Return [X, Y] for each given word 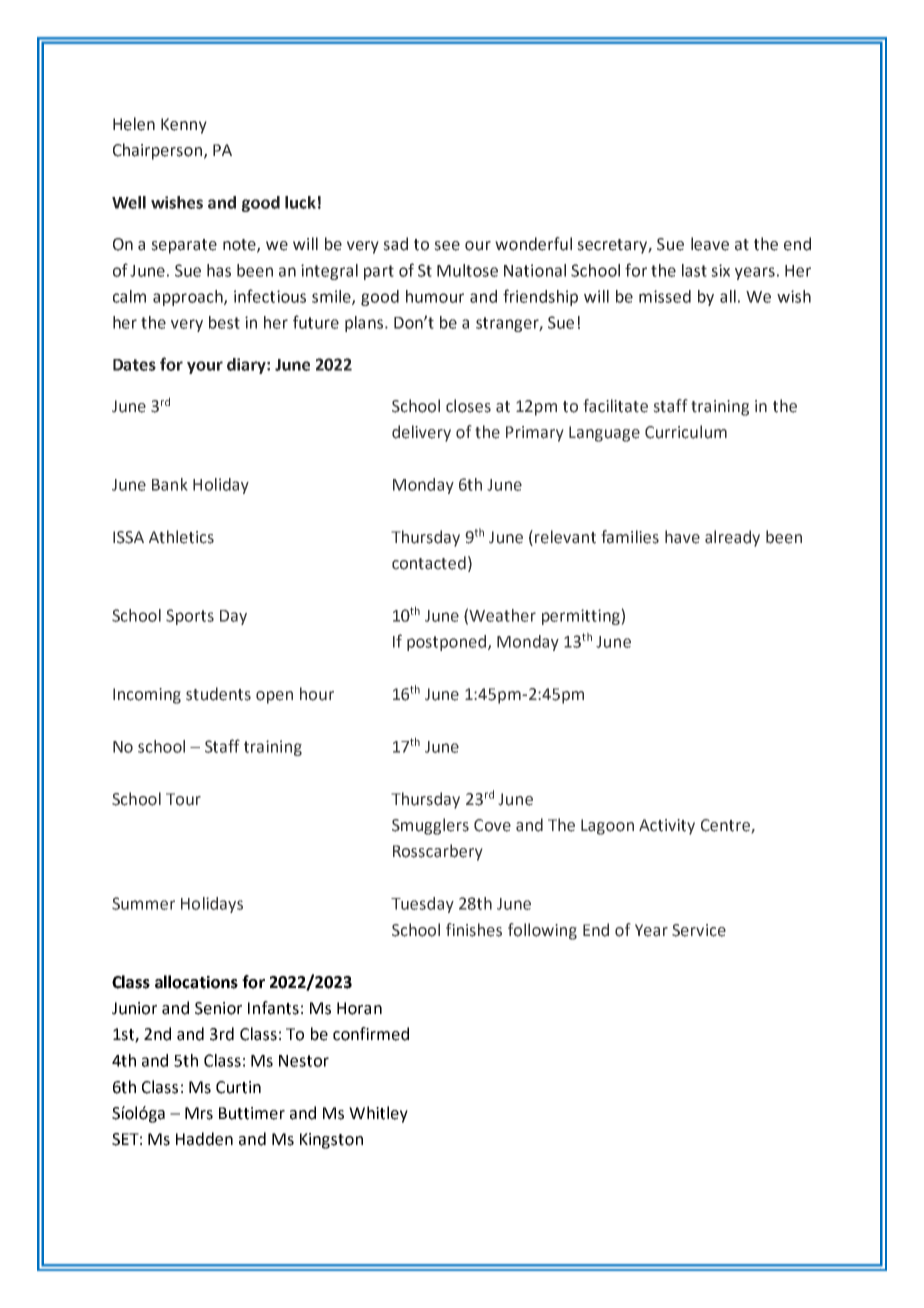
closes [468, 406]
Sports [190, 617]
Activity [667, 827]
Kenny [184, 126]
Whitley [378, 1114]
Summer [143, 903]
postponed [446, 643]
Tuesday [422, 905]
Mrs [199, 1113]
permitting [582, 617]
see [447, 246]
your [205, 367]
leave [710, 244]
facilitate [615, 406]
